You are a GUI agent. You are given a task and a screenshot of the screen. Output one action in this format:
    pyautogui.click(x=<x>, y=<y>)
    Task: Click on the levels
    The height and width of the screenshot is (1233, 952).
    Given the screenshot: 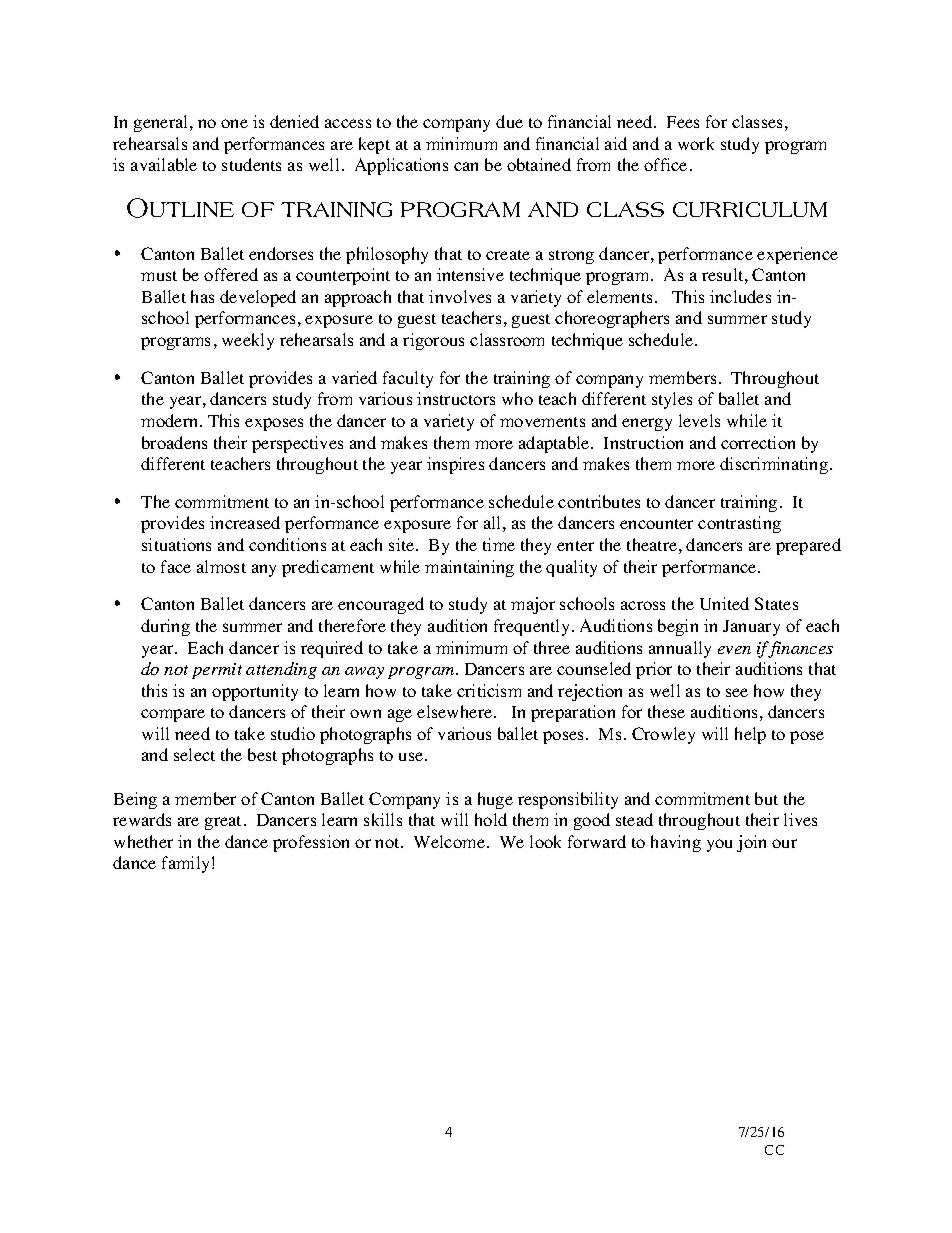 What is the action you would take?
    pyautogui.click(x=699, y=420)
